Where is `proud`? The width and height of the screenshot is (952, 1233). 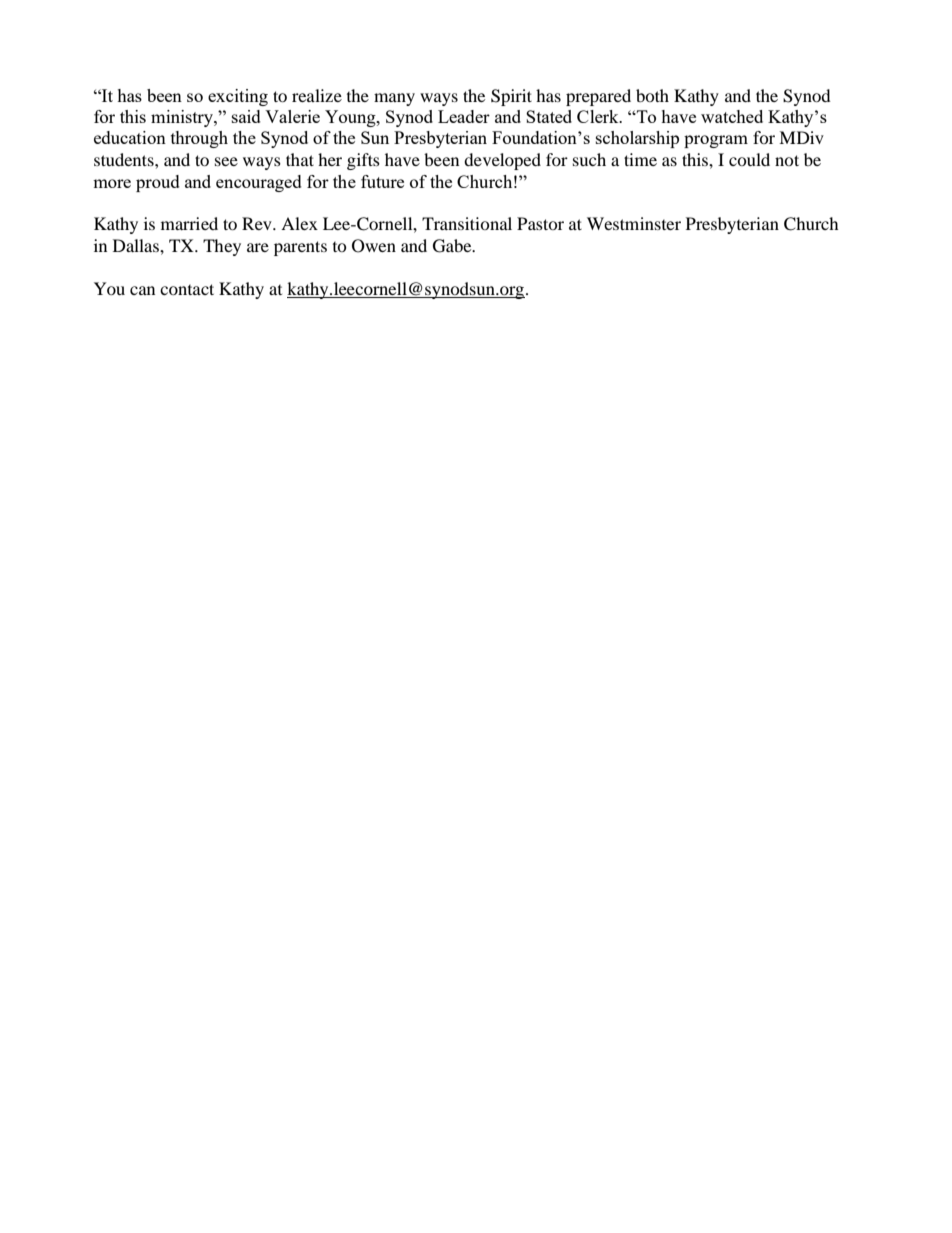 proud is located at coordinates (158, 183).
